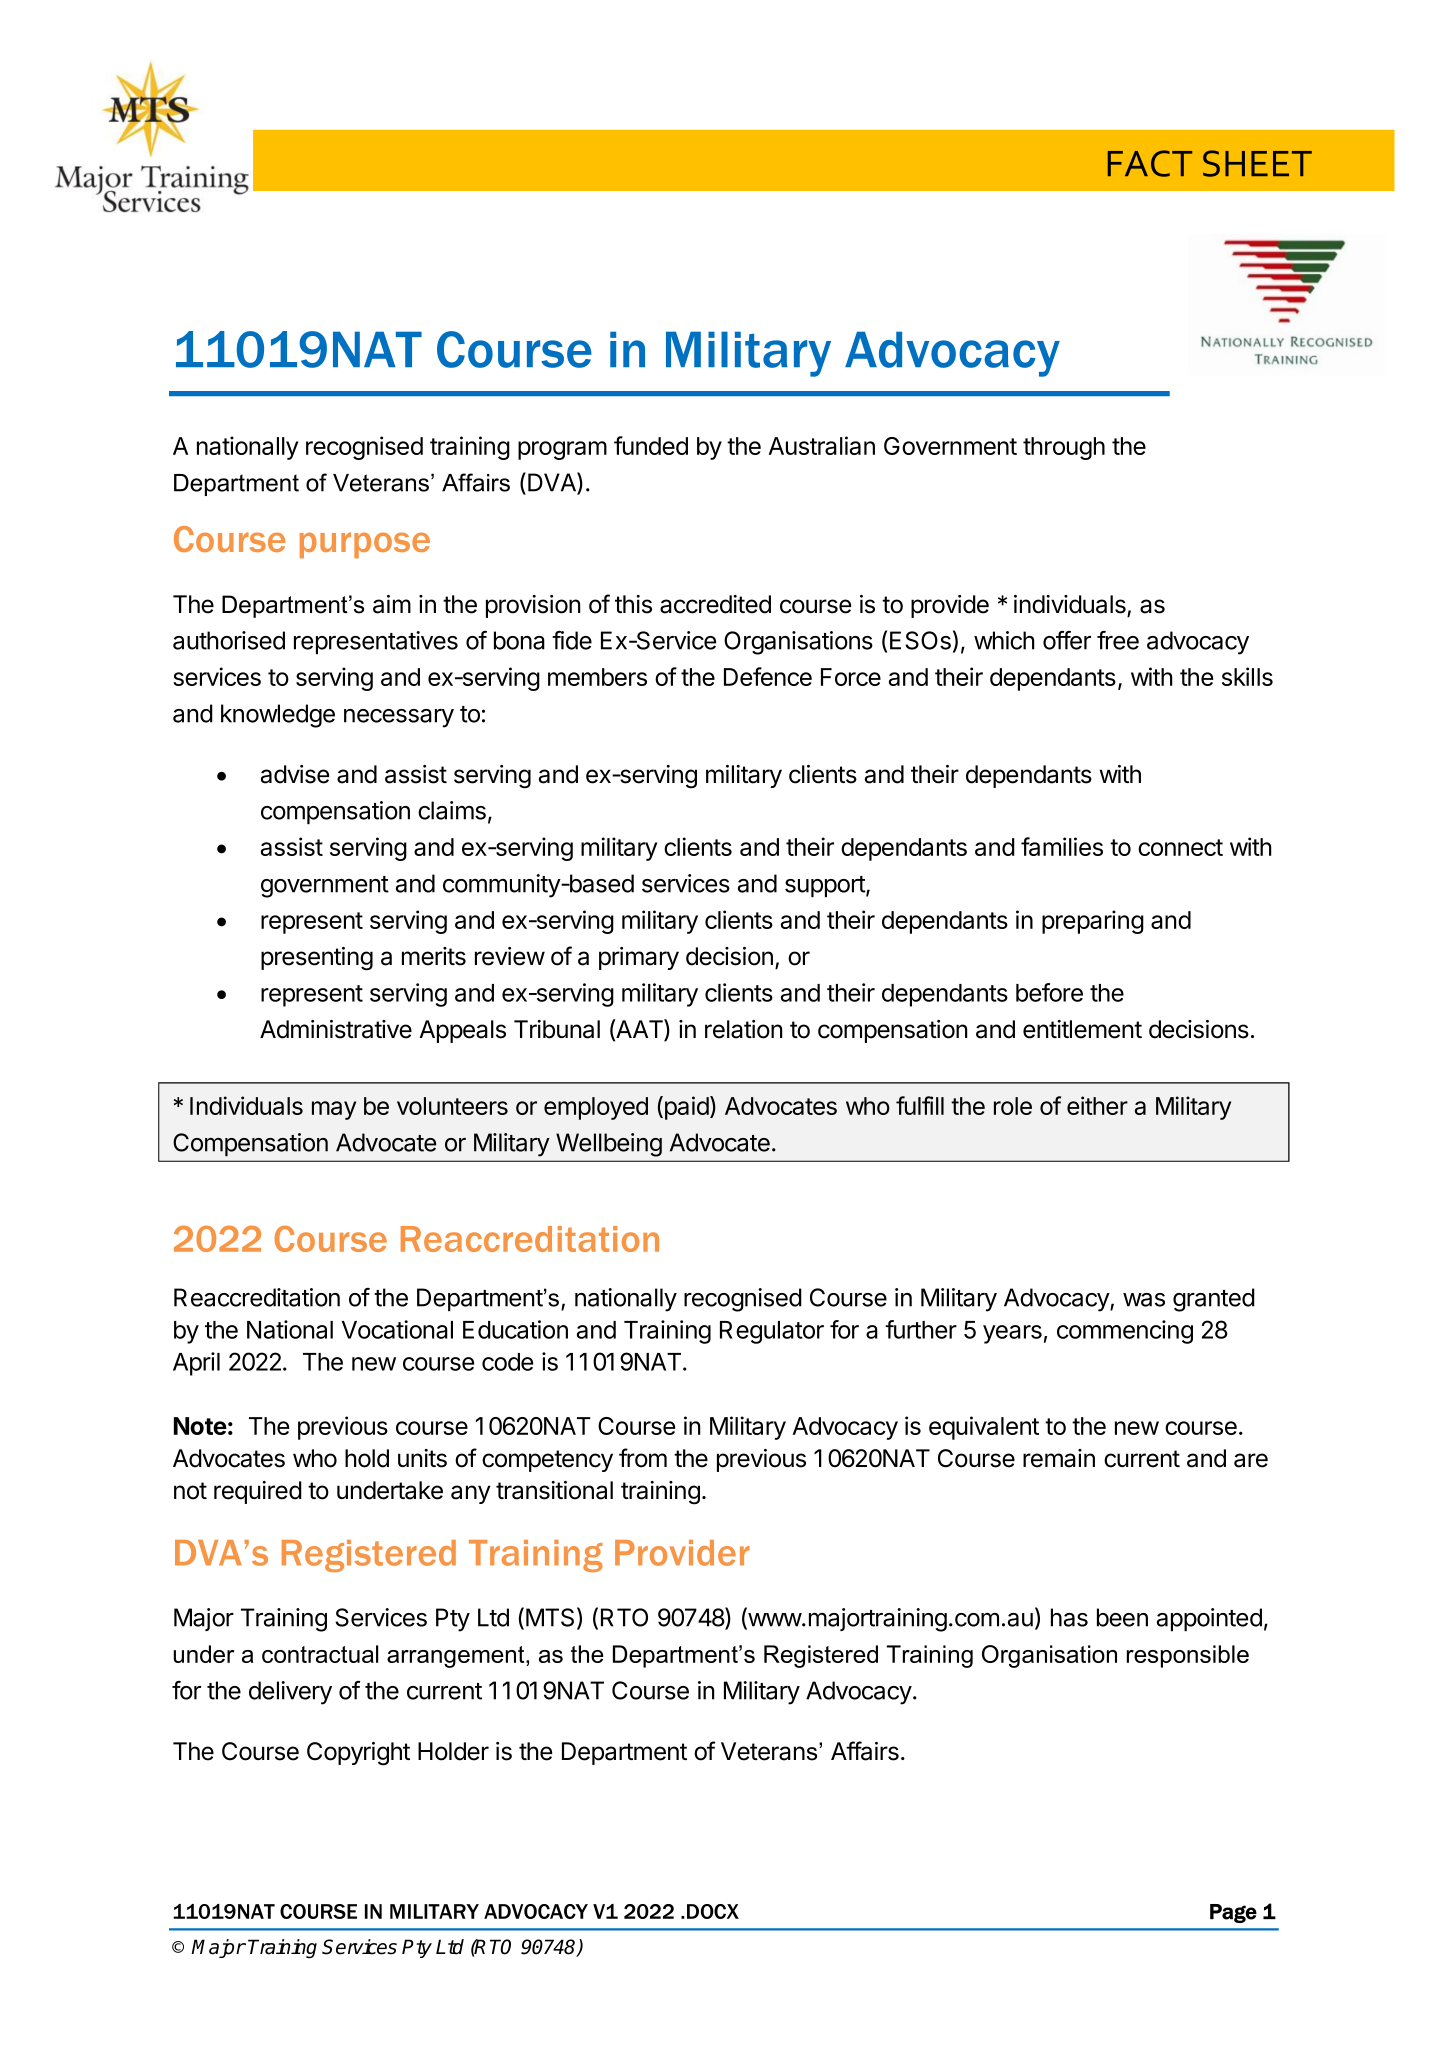 This screenshot has height=2046, width=1447. I want to click on program, so click(562, 450).
